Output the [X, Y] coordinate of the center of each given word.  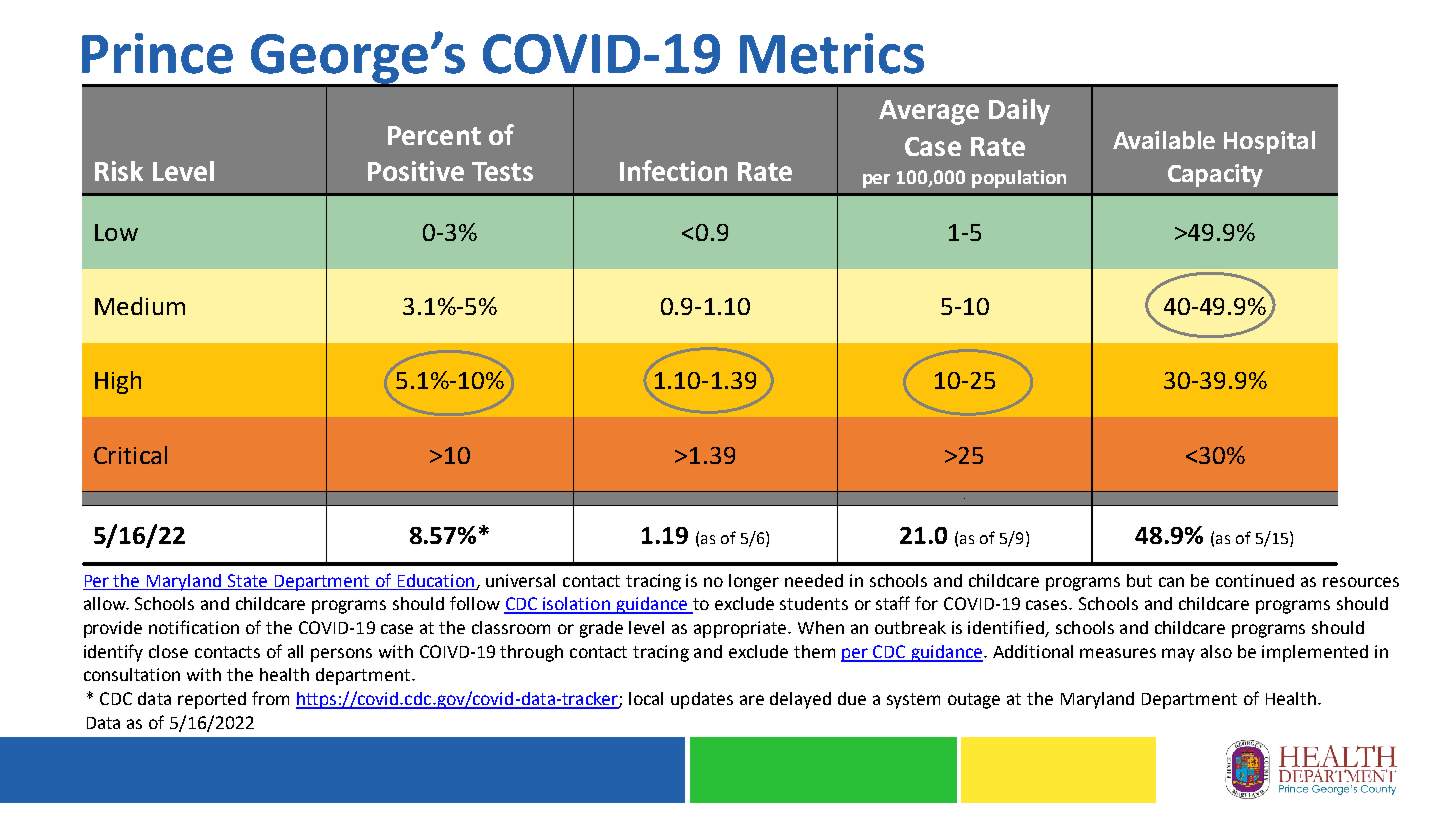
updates [702, 700]
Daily [1019, 112]
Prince [157, 53]
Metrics [832, 53]
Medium [140, 306]
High [118, 382]
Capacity [1215, 175]
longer [754, 582]
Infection [673, 170]
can [1171, 582]
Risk [119, 171]
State [247, 580]
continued [1255, 580]
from [270, 698]
